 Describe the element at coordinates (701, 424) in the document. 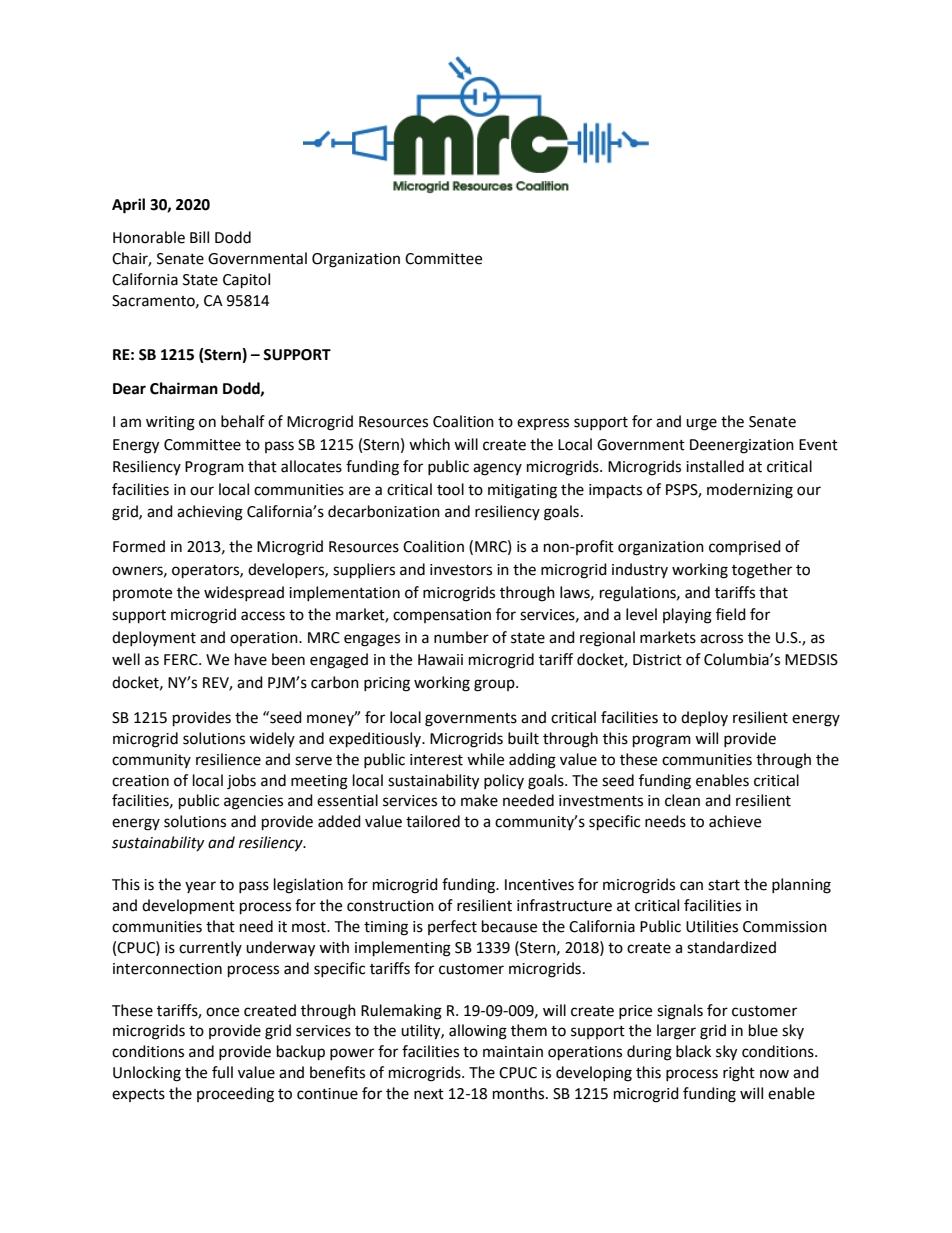

I see `urge` at that location.
